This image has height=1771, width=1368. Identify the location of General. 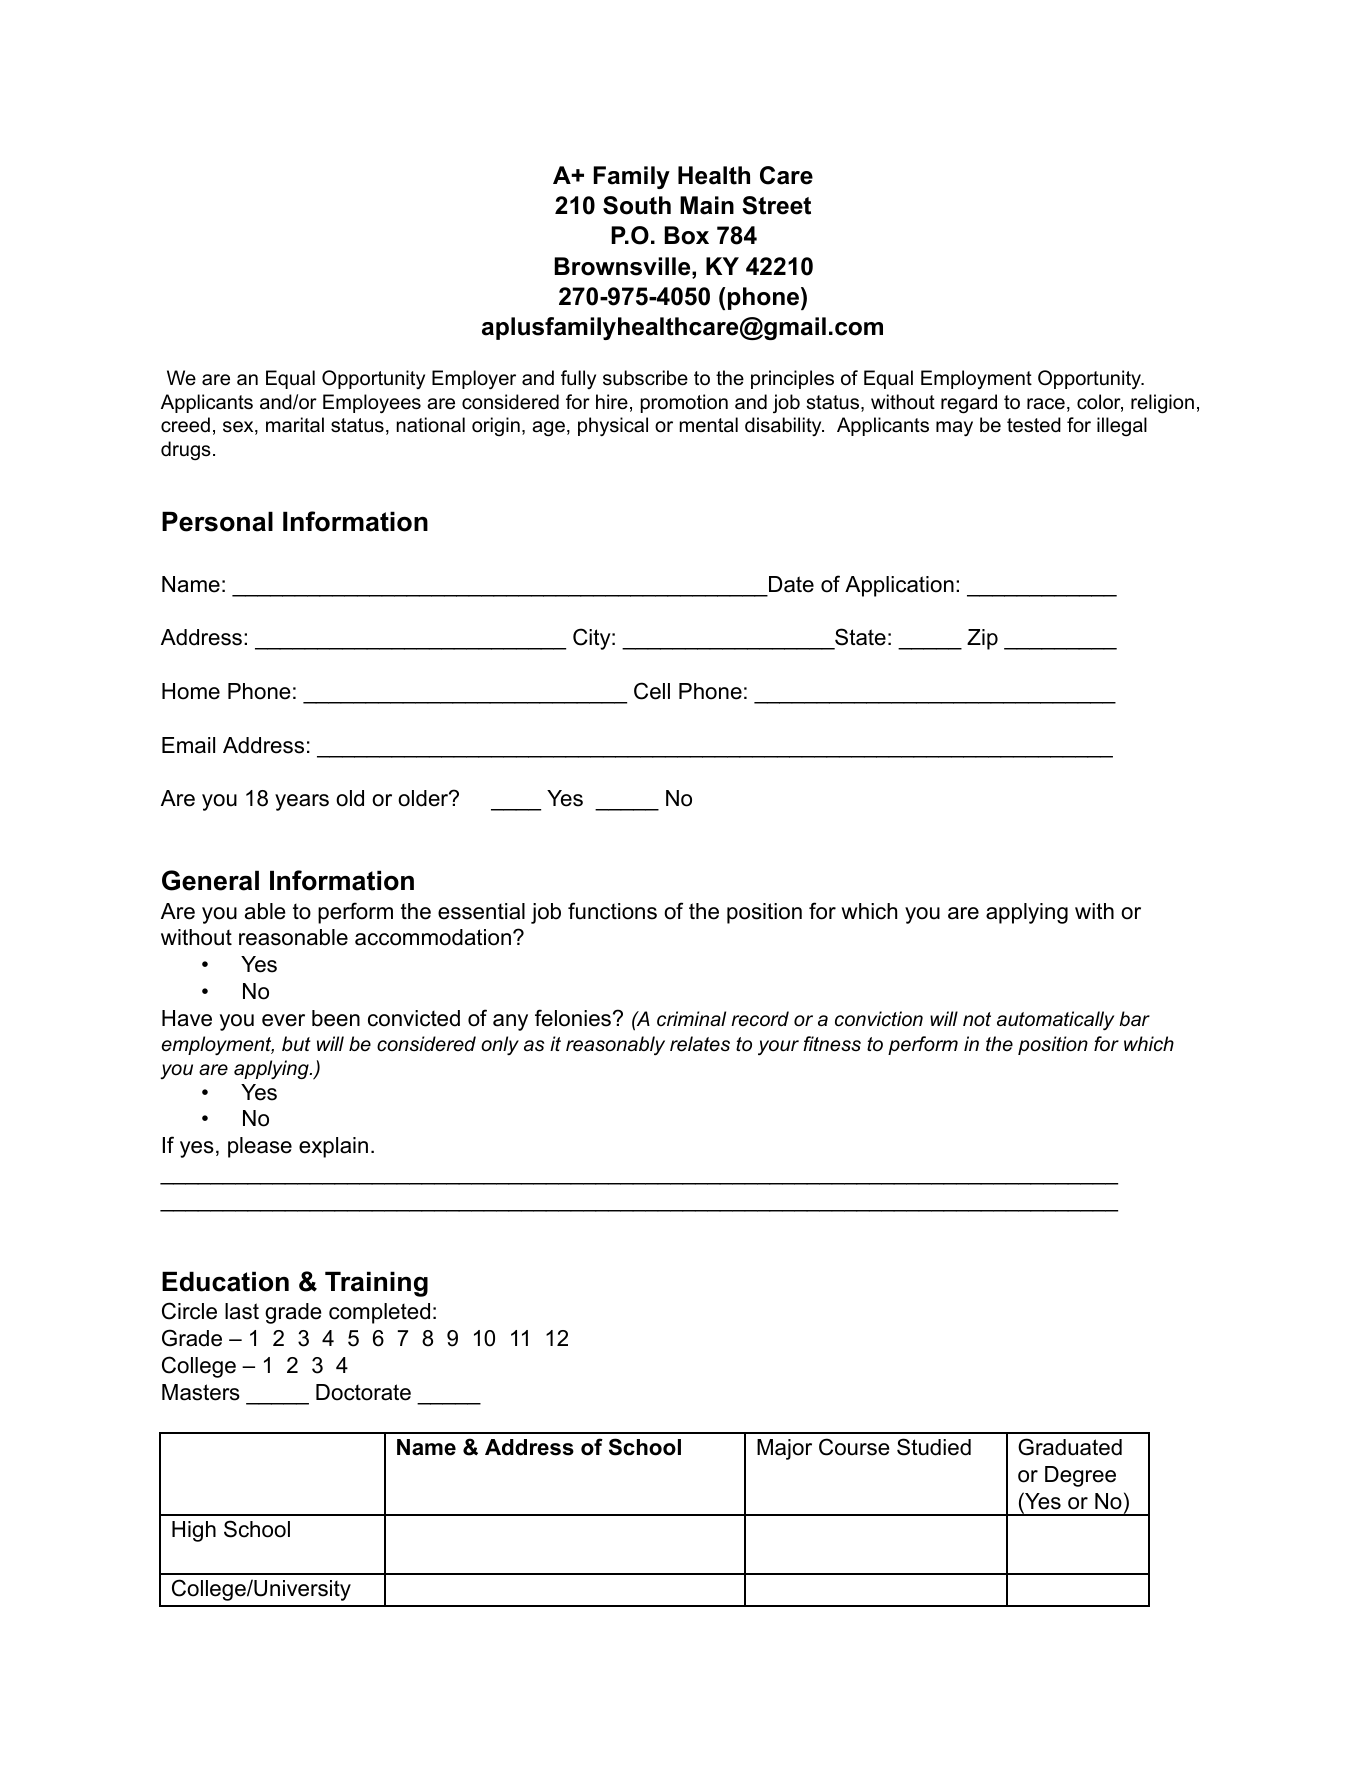
(210, 880).
